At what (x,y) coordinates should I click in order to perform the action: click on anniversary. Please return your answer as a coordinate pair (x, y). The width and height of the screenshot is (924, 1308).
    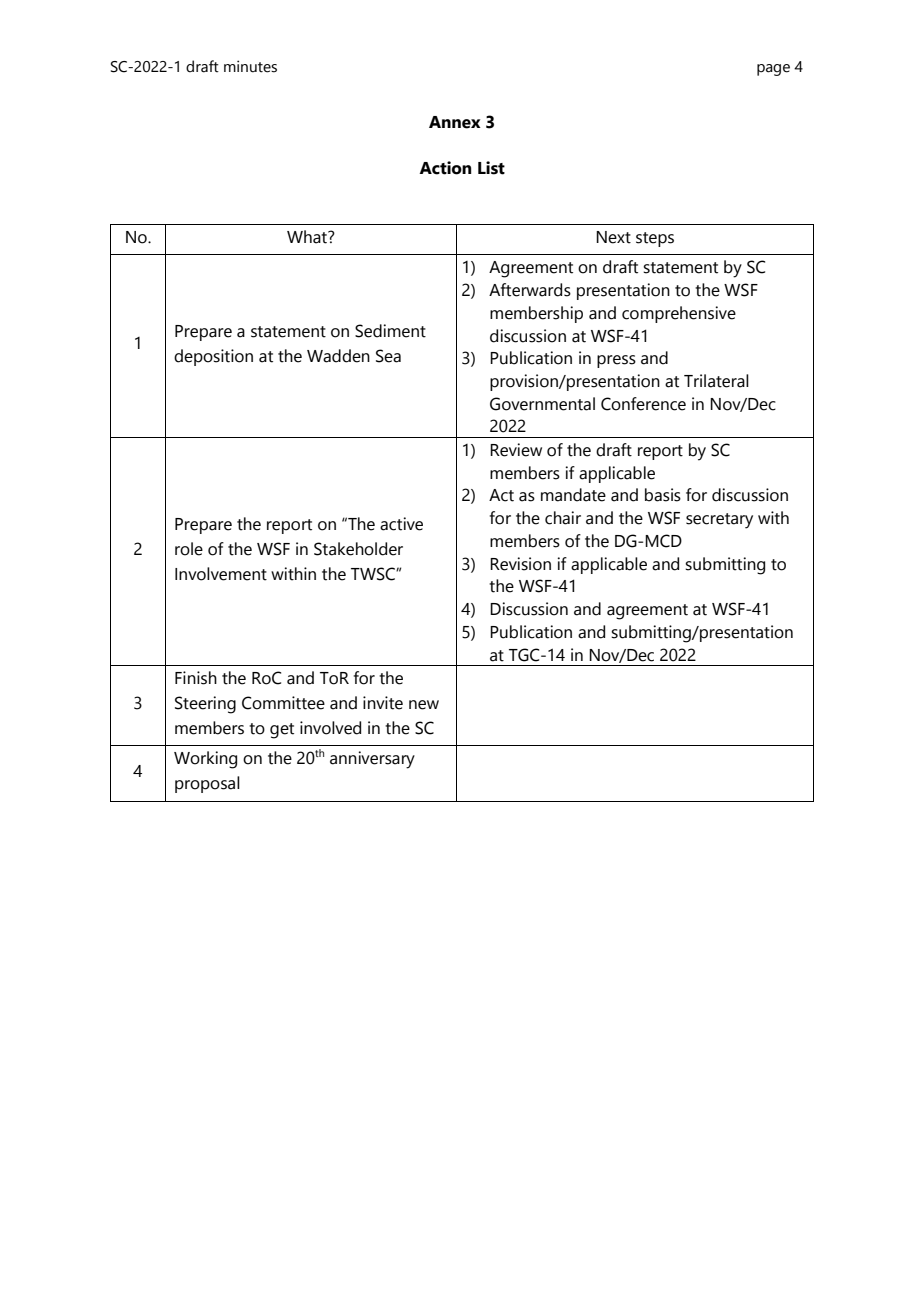
    Looking at the image, I should click on (372, 760).
